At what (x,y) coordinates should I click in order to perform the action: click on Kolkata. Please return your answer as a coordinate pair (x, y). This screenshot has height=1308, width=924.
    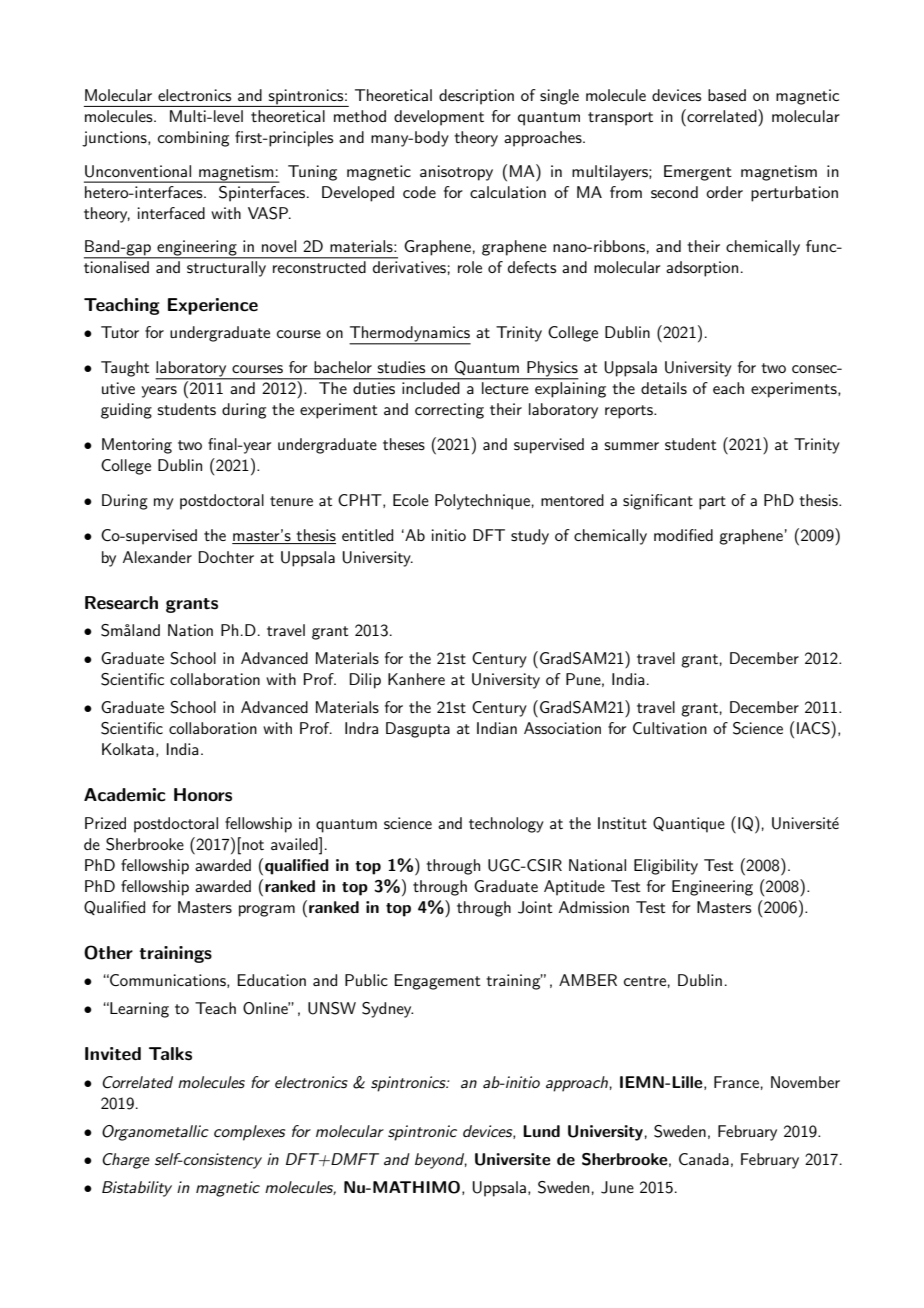
    Looking at the image, I should click on (128, 749).
